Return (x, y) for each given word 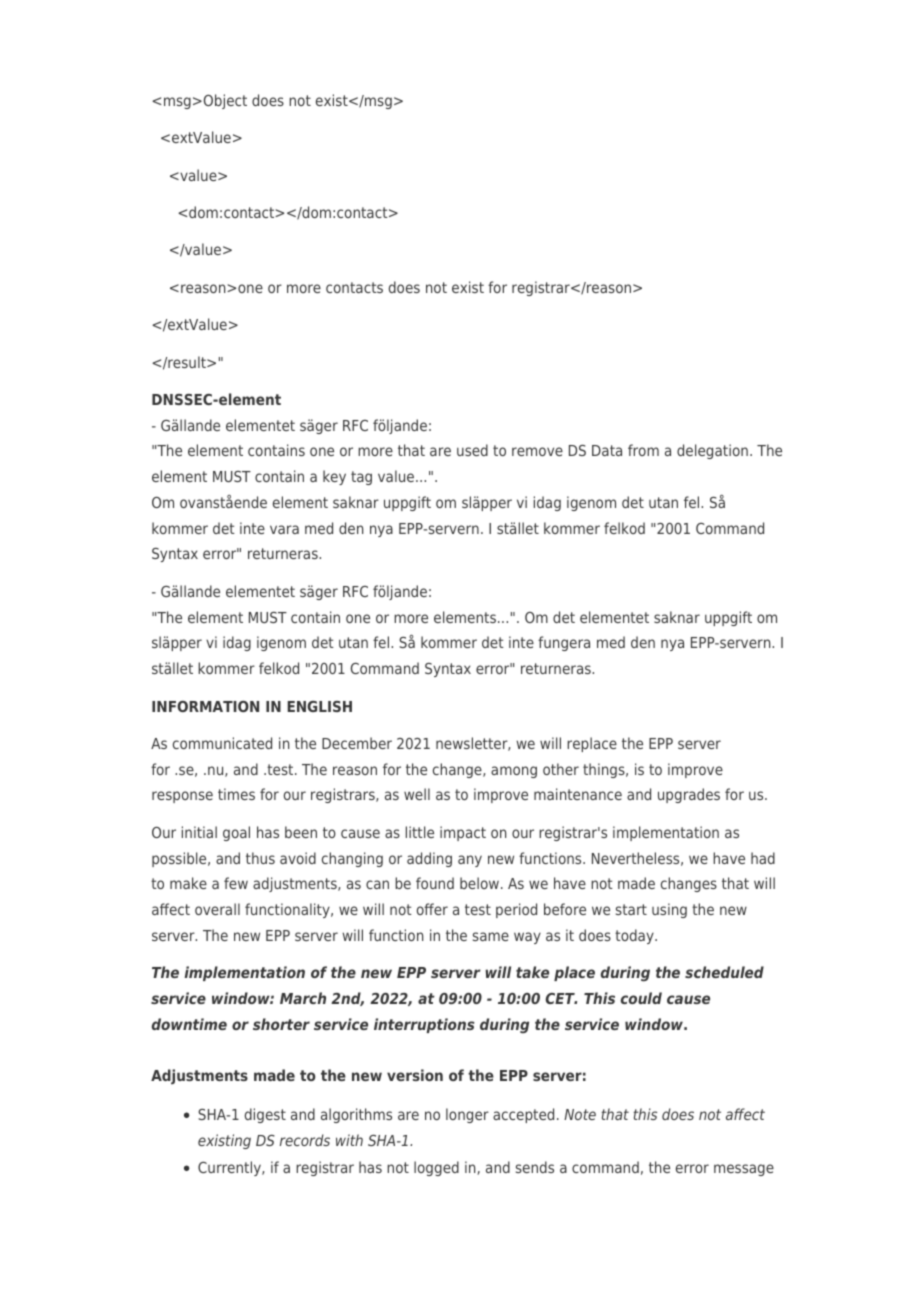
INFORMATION (205, 706)
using (669, 910)
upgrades (689, 795)
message (744, 1170)
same (491, 936)
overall (217, 909)
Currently (230, 1168)
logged (436, 1168)
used (472, 450)
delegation (712, 451)
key (334, 477)
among (514, 772)
